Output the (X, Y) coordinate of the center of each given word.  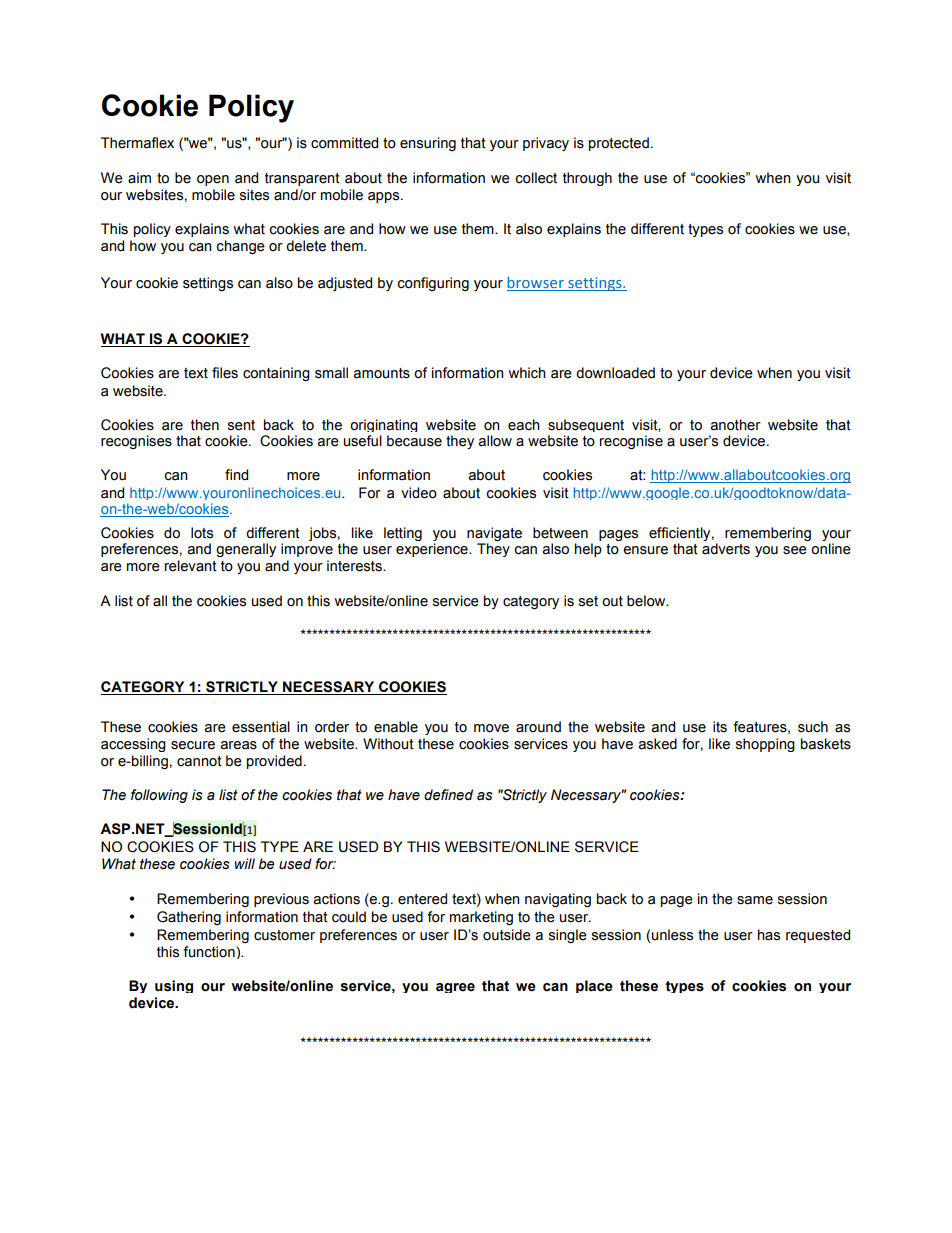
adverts (726, 549)
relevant (191, 566)
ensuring (428, 144)
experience (433, 550)
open (213, 180)
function (209, 952)
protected (619, 144)
